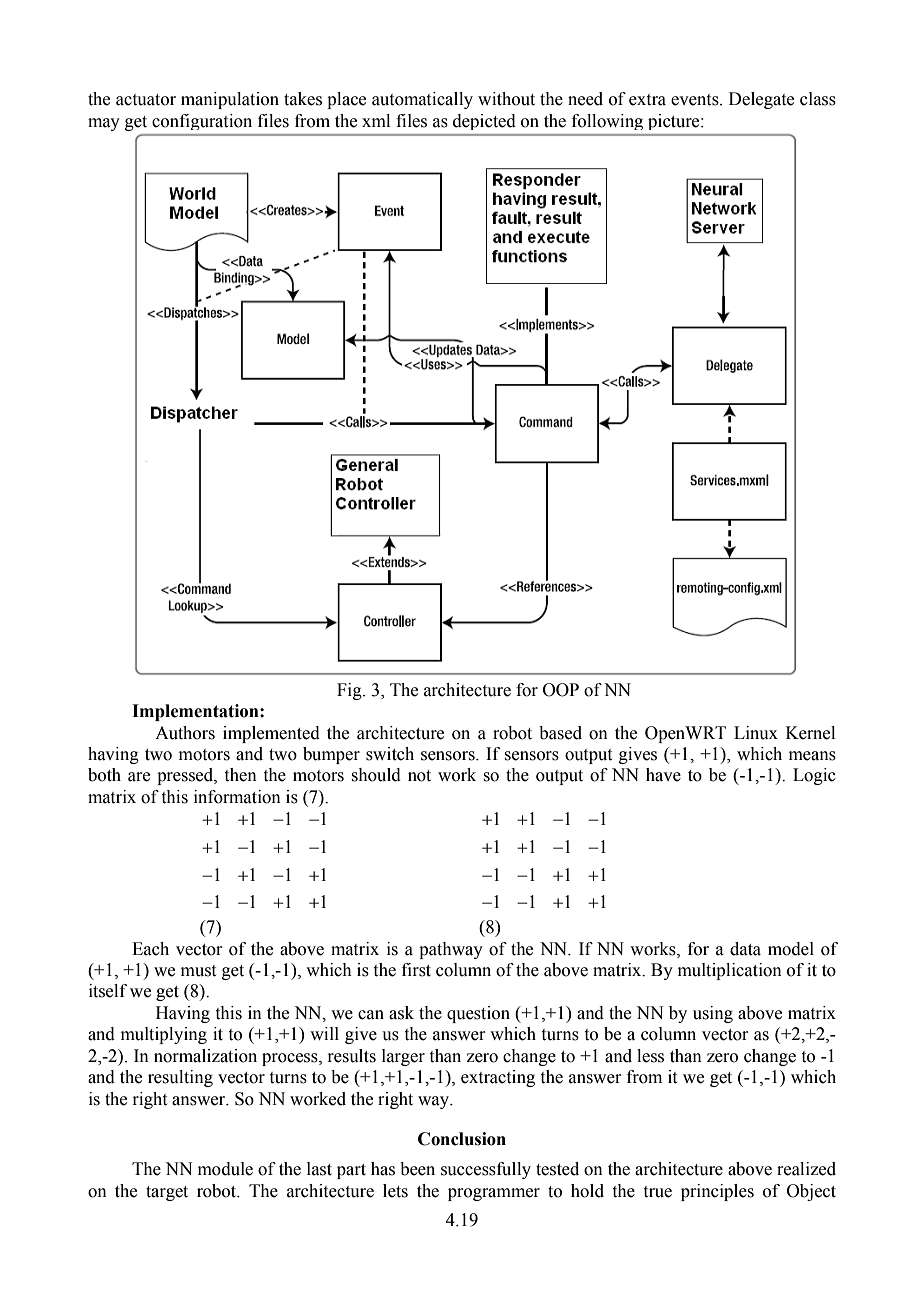 This document has height=1308, width=924. I want to click on successfully, so click(486, 1170).
